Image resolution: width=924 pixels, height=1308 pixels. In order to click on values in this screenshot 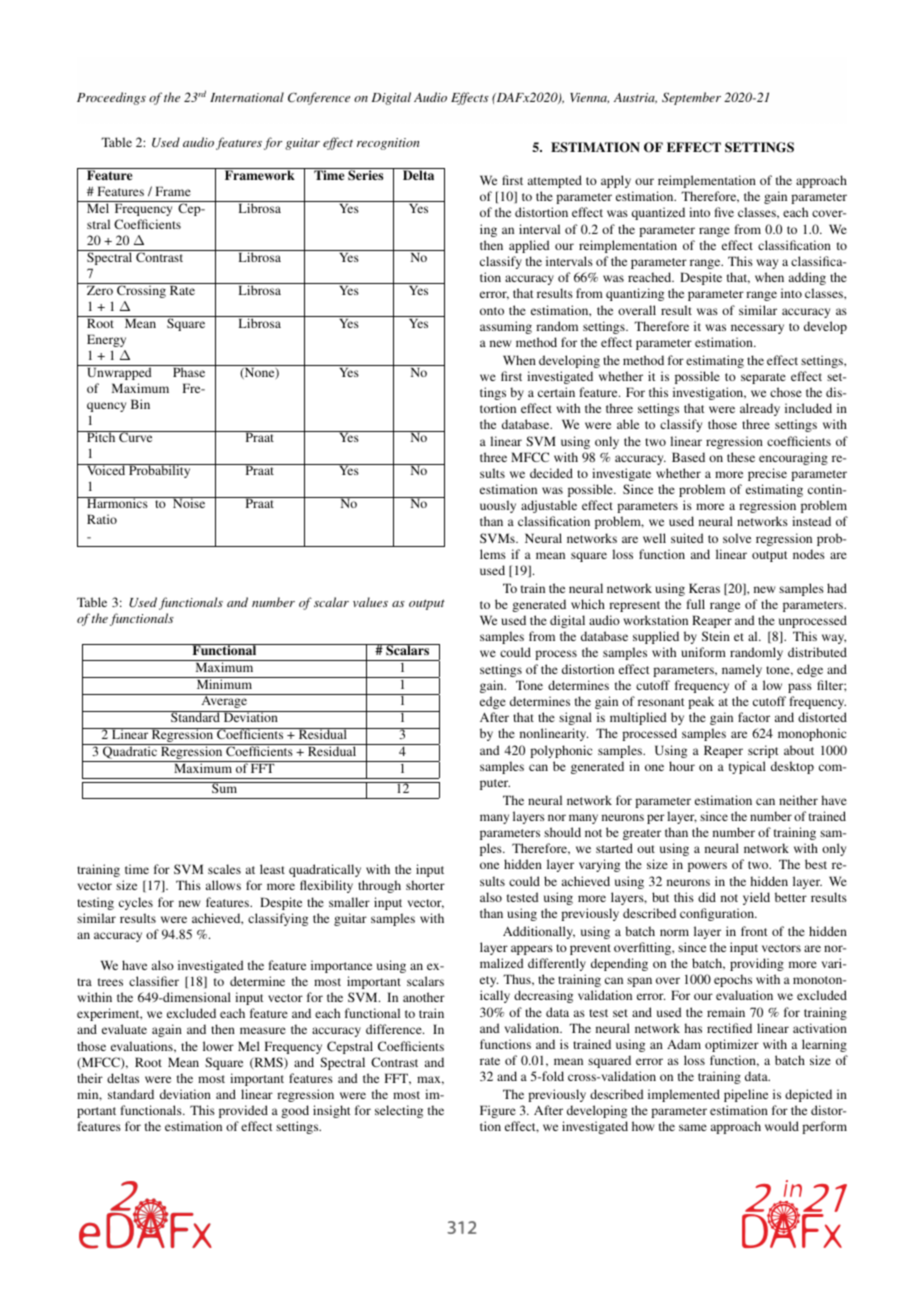, I will do `click(370, 602)`.
